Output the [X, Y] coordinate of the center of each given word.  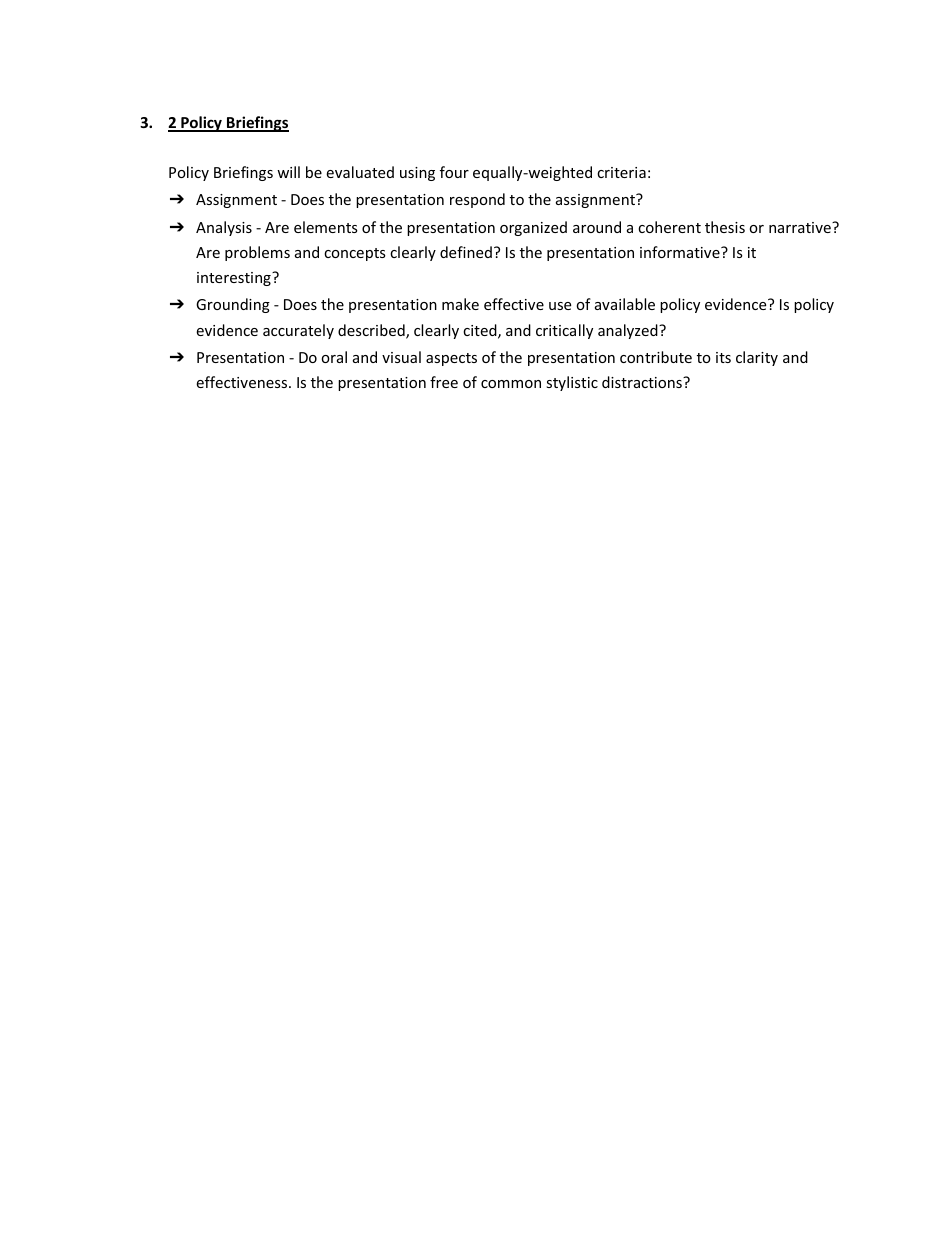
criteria [621, 172]
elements [326, 227]
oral [334, 357]
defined [466, 252]
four [454, 172]
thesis [725, 227]
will [288, 172]
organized [533, 228]
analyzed [629, 331]
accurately [298, 331]
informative [681, 252]
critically [564, 331]
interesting [235, 279]
